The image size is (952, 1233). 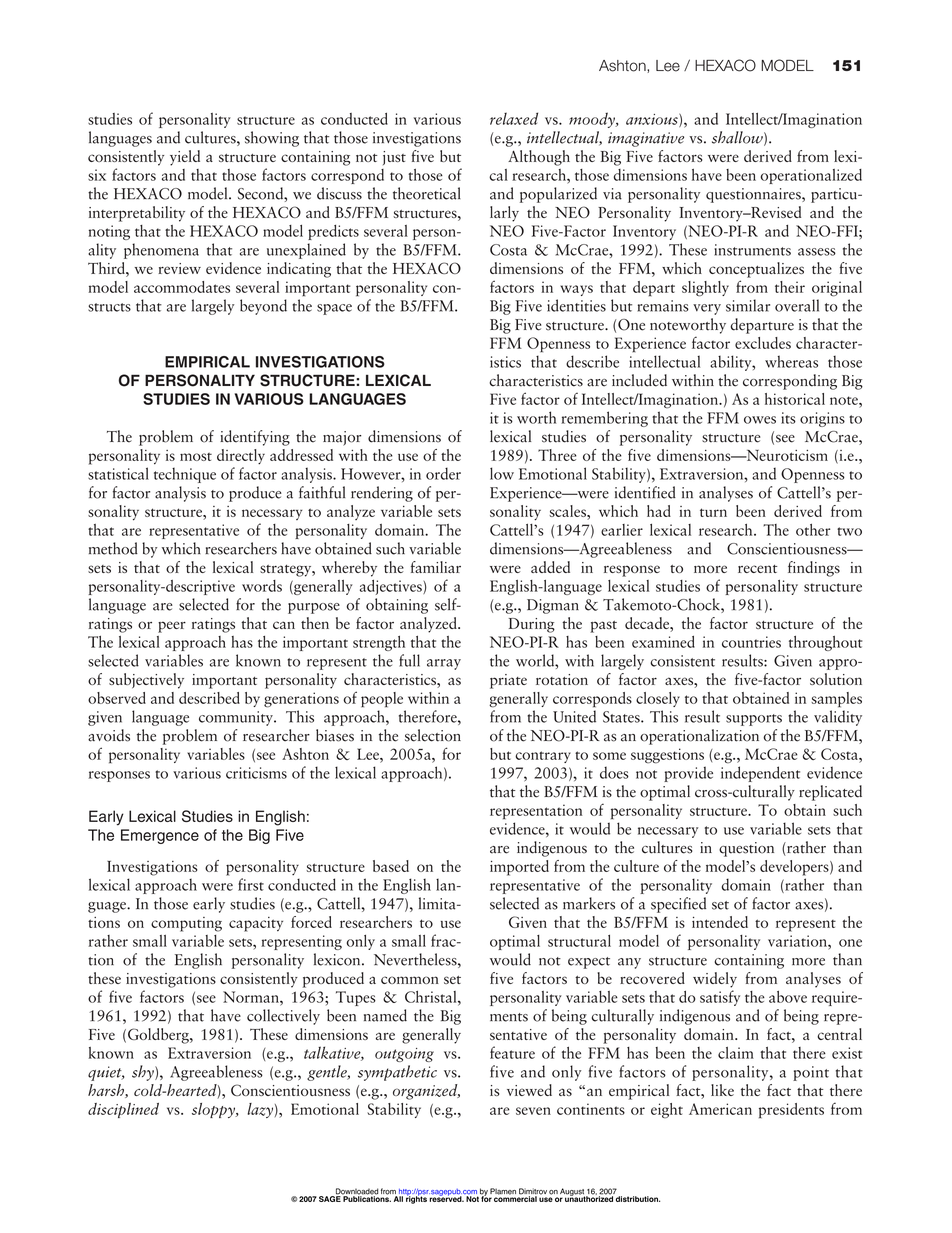 What do you see at coordinates (543, 757) in the screenshot?
I see `contrary` at bounding box center [543, 757].
